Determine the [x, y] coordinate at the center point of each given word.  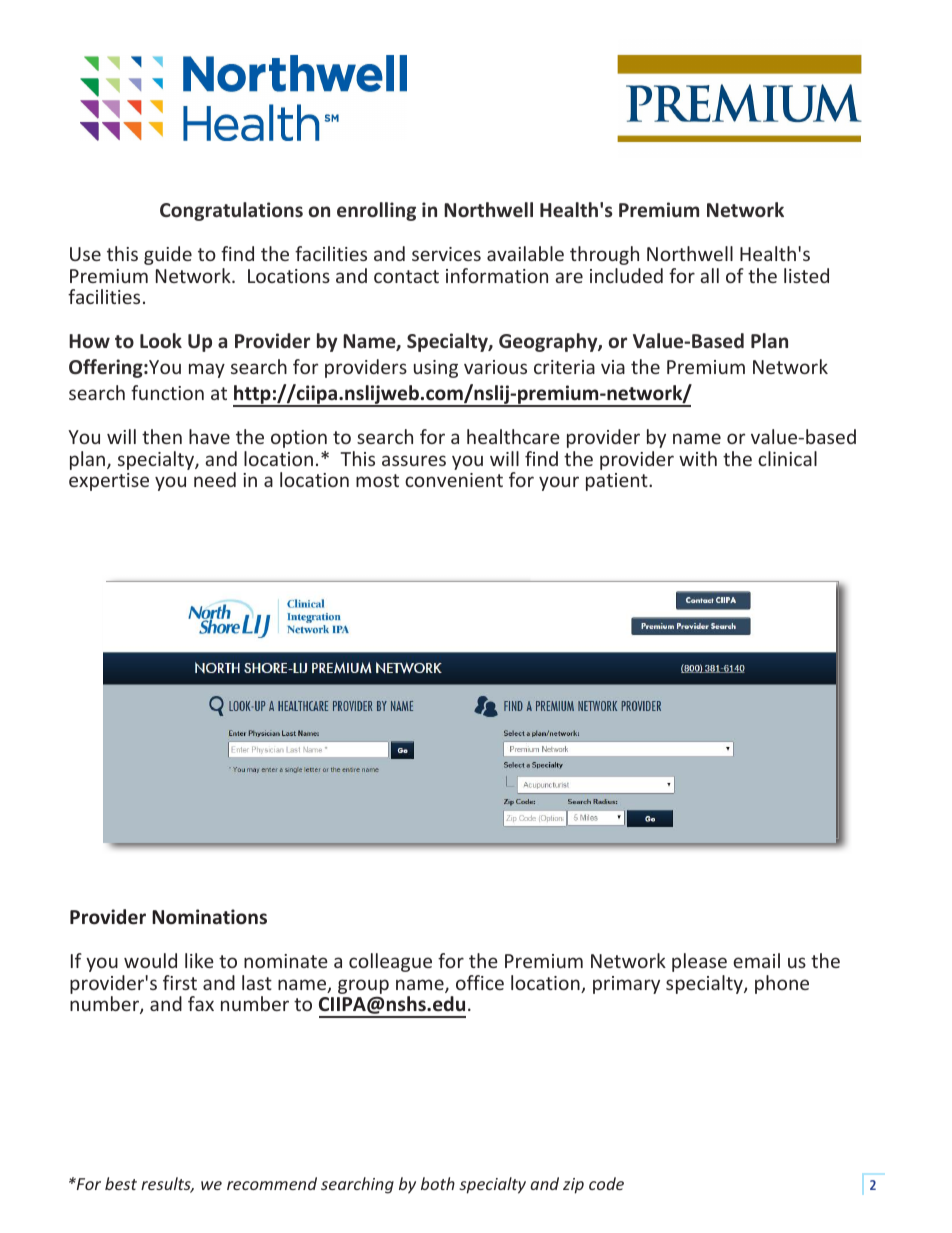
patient [618, 482]
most [377, 480]
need [215, 479]
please [699, 962]
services [446, 254]
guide [168, 255]
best [121, 1183]
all [709, 275]
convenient [454, 480]
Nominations [209, 917]
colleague [390, 962]
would [150, 960]
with [698, 458]
